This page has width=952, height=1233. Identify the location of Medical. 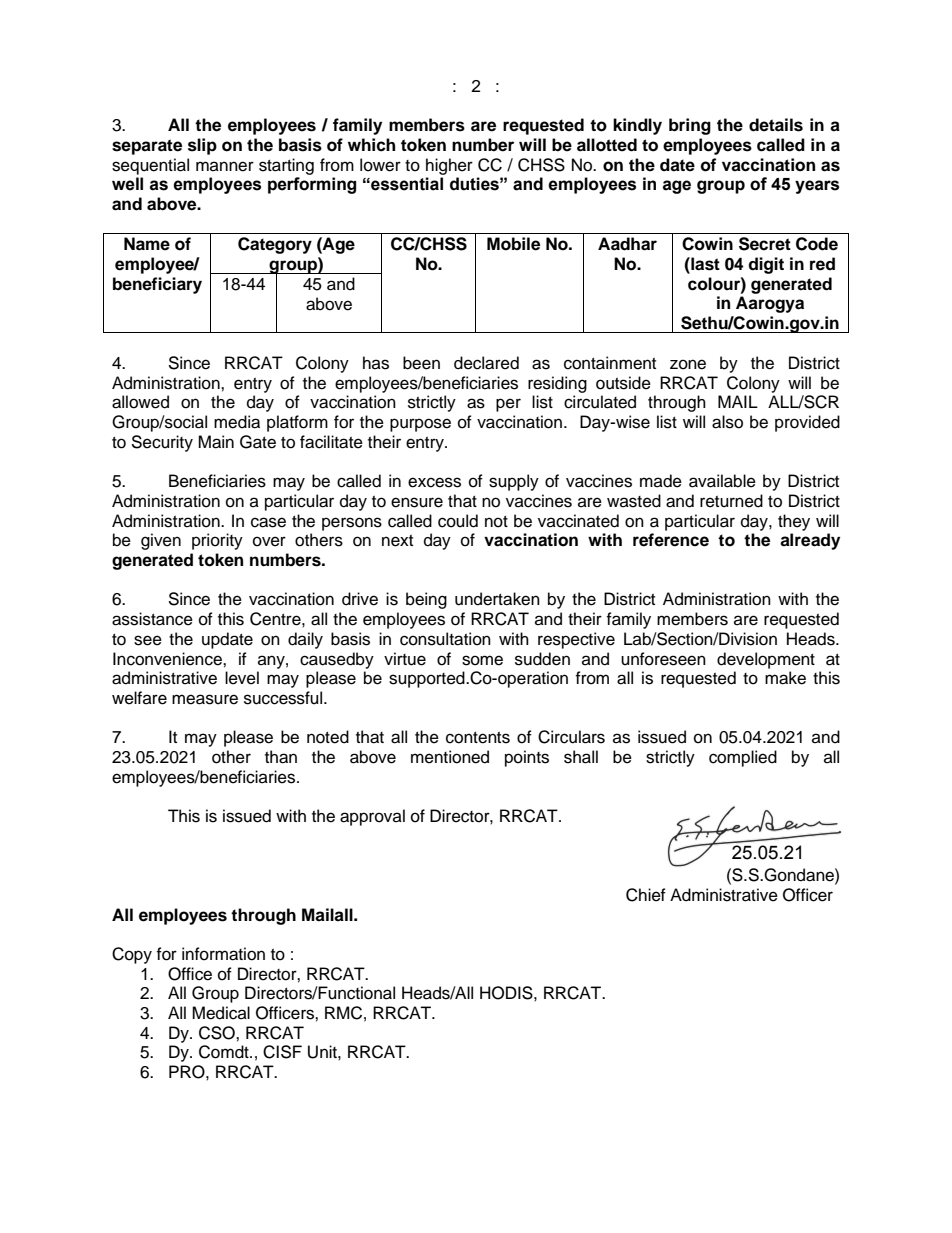
(221, 1013).
